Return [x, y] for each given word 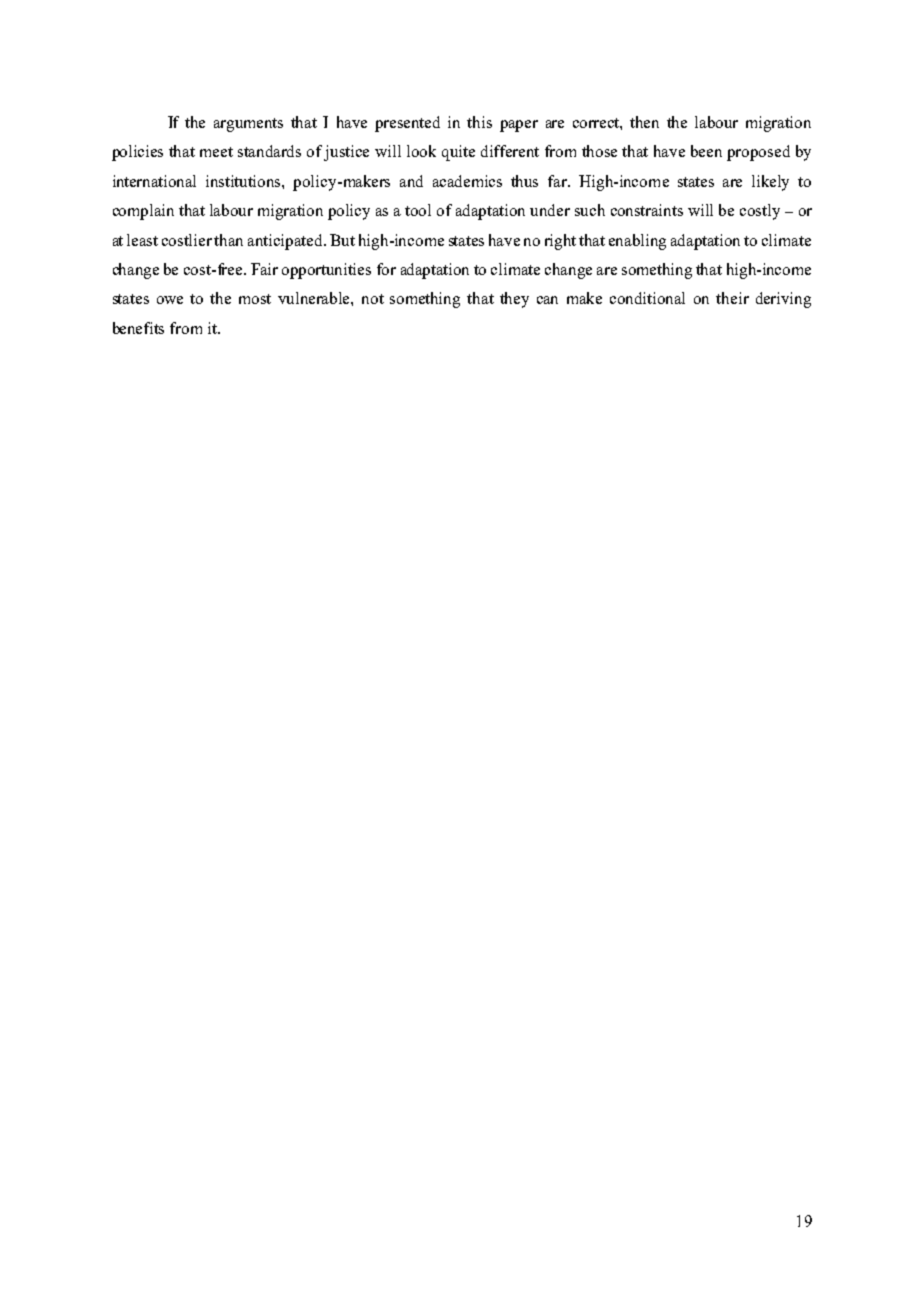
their [732, 298]
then [644, 122]
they [514, 300]
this [479, 122]
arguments [248, 125]
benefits [138, 328]
